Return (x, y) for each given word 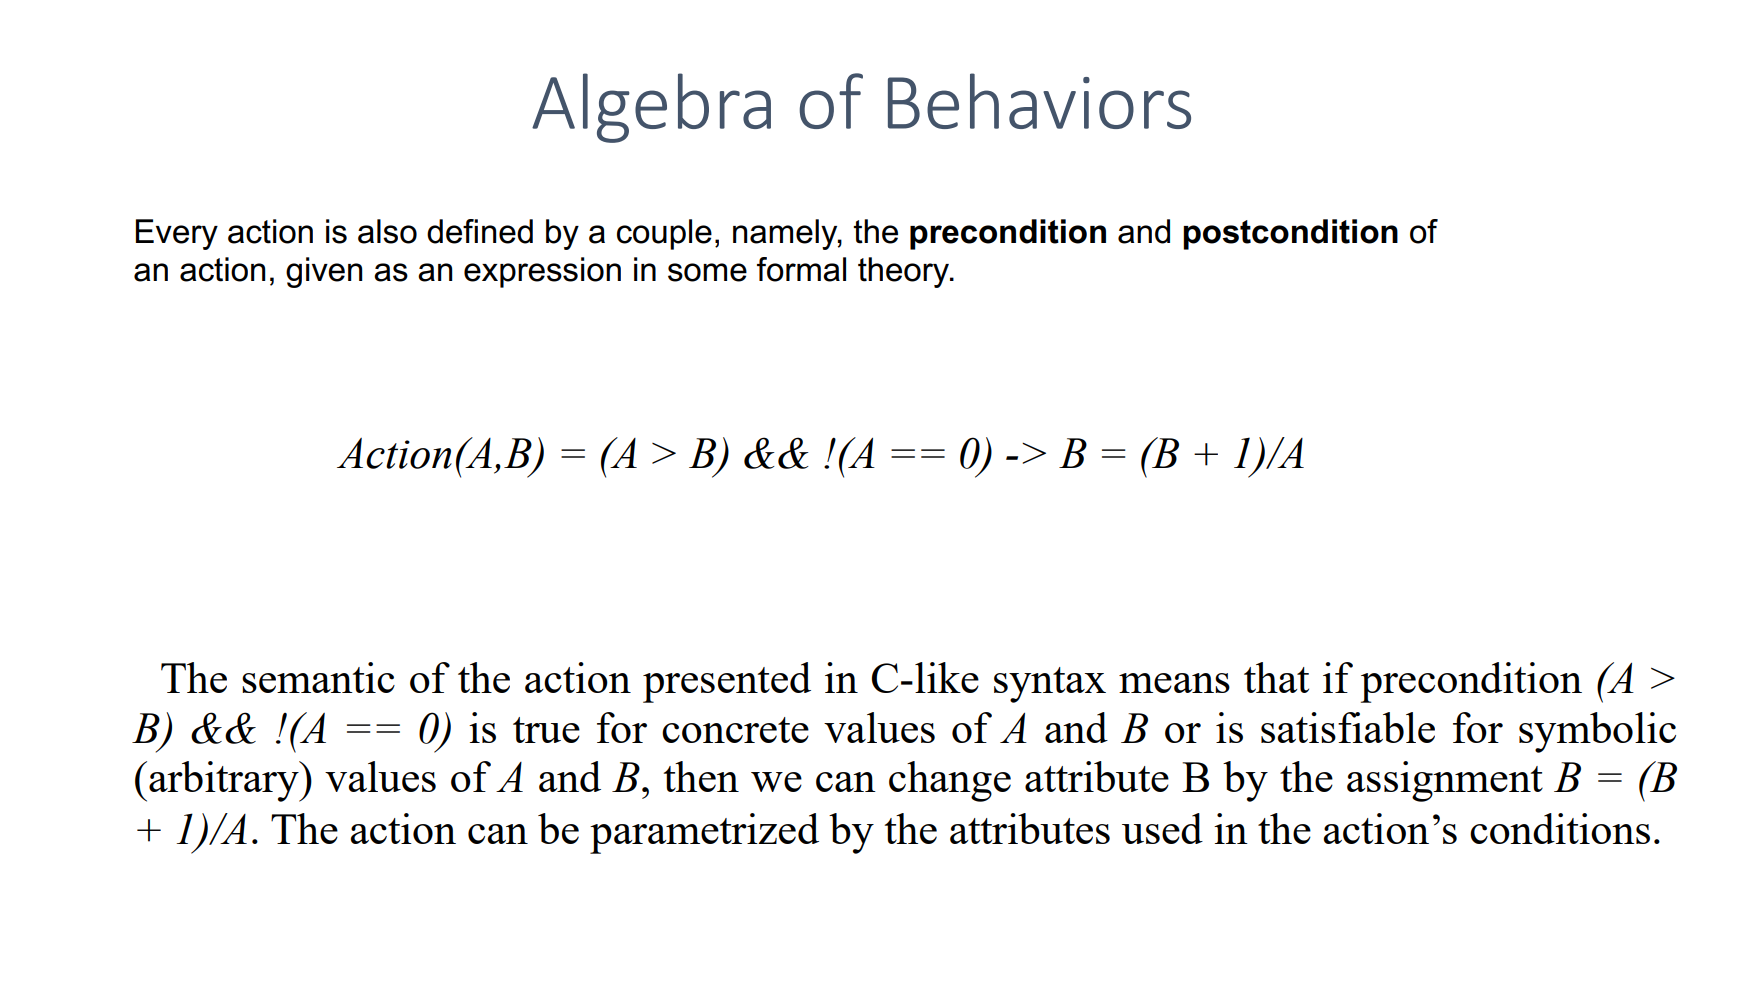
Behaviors (1039, 101)
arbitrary (225, 781)
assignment (1445, 781)
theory (905, 272)
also (387, 231)
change (950, 781)
